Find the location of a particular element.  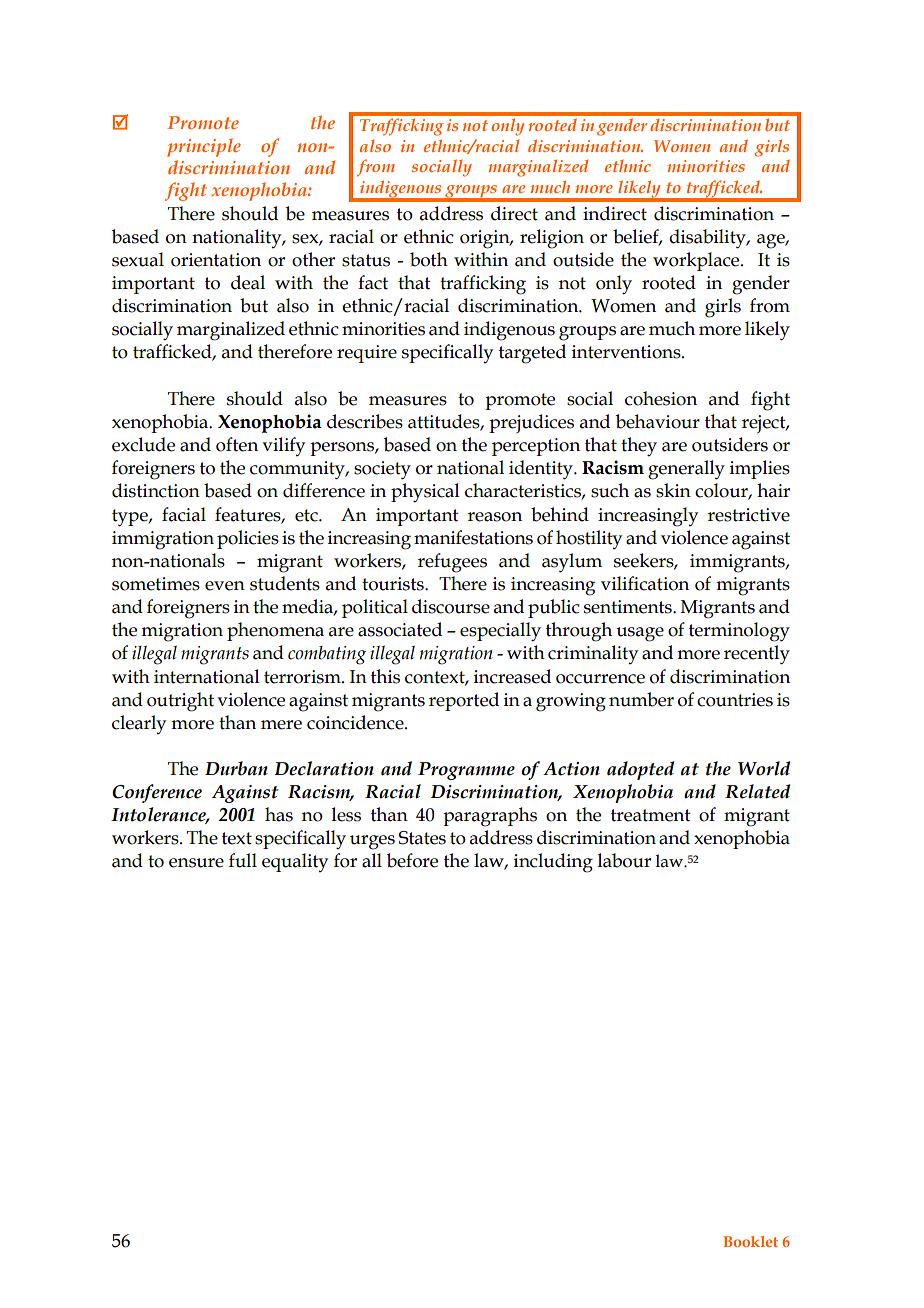

labour is located at coordinates (624, 860).
